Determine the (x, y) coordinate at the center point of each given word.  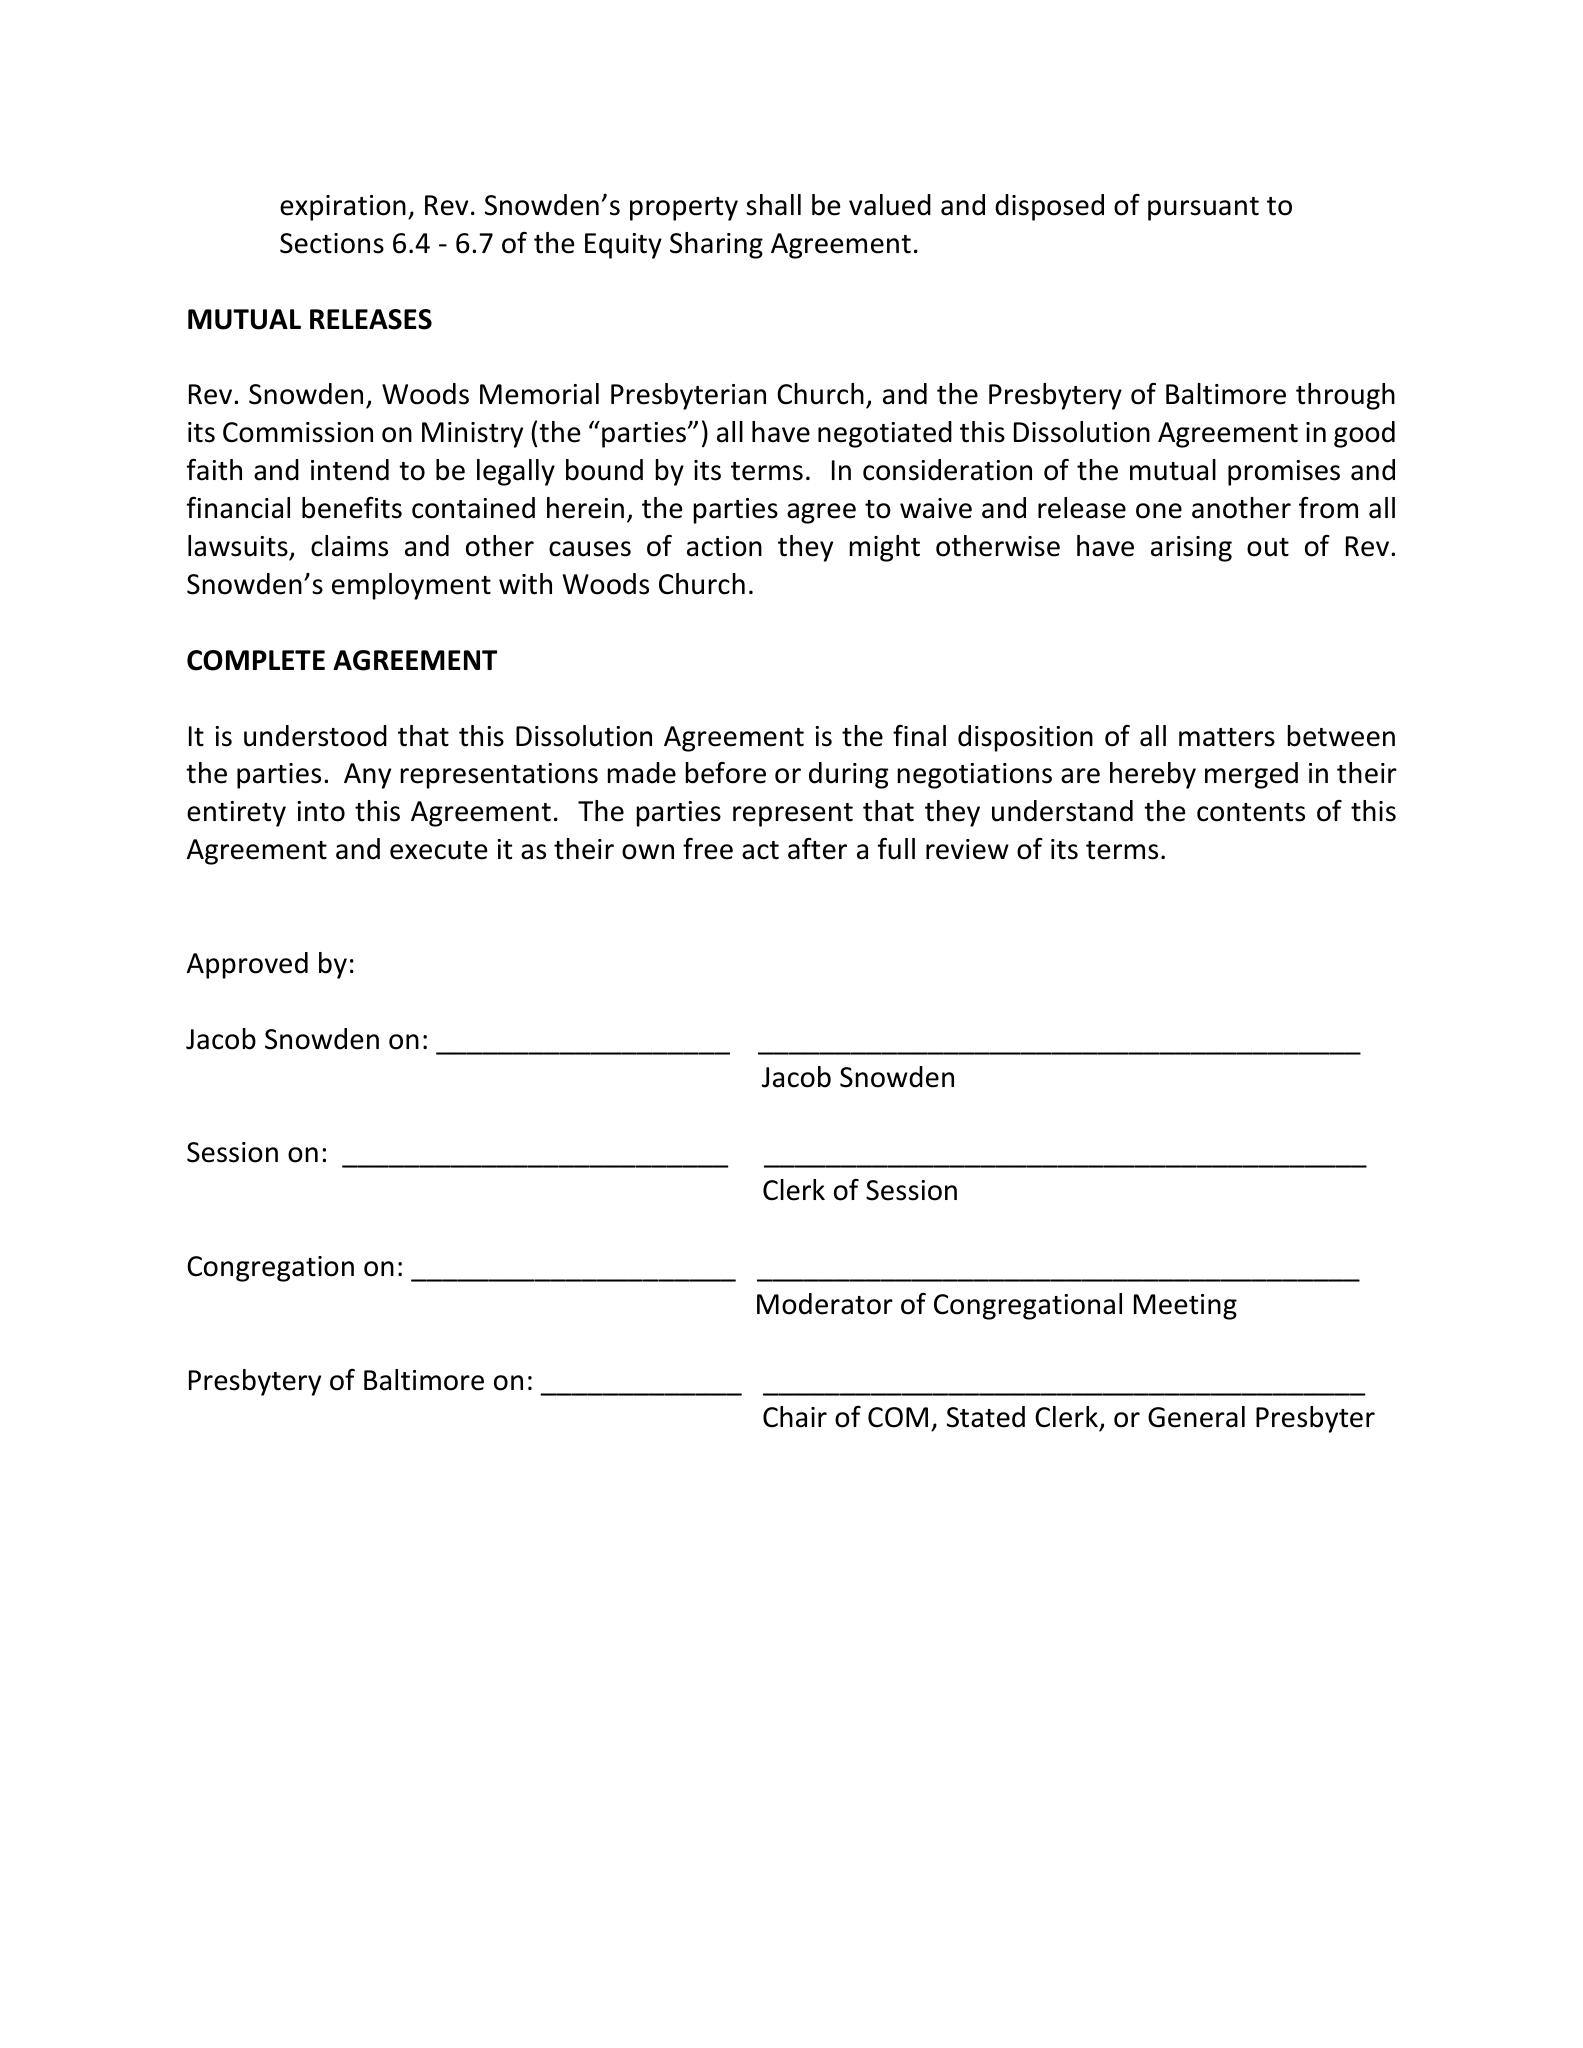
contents (1251, 812)
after (817, 849)
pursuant (1203, 209)
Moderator (825, 1304)
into (321, 811)
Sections (332, 243)
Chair (795, 1417)
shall (773, 205)
